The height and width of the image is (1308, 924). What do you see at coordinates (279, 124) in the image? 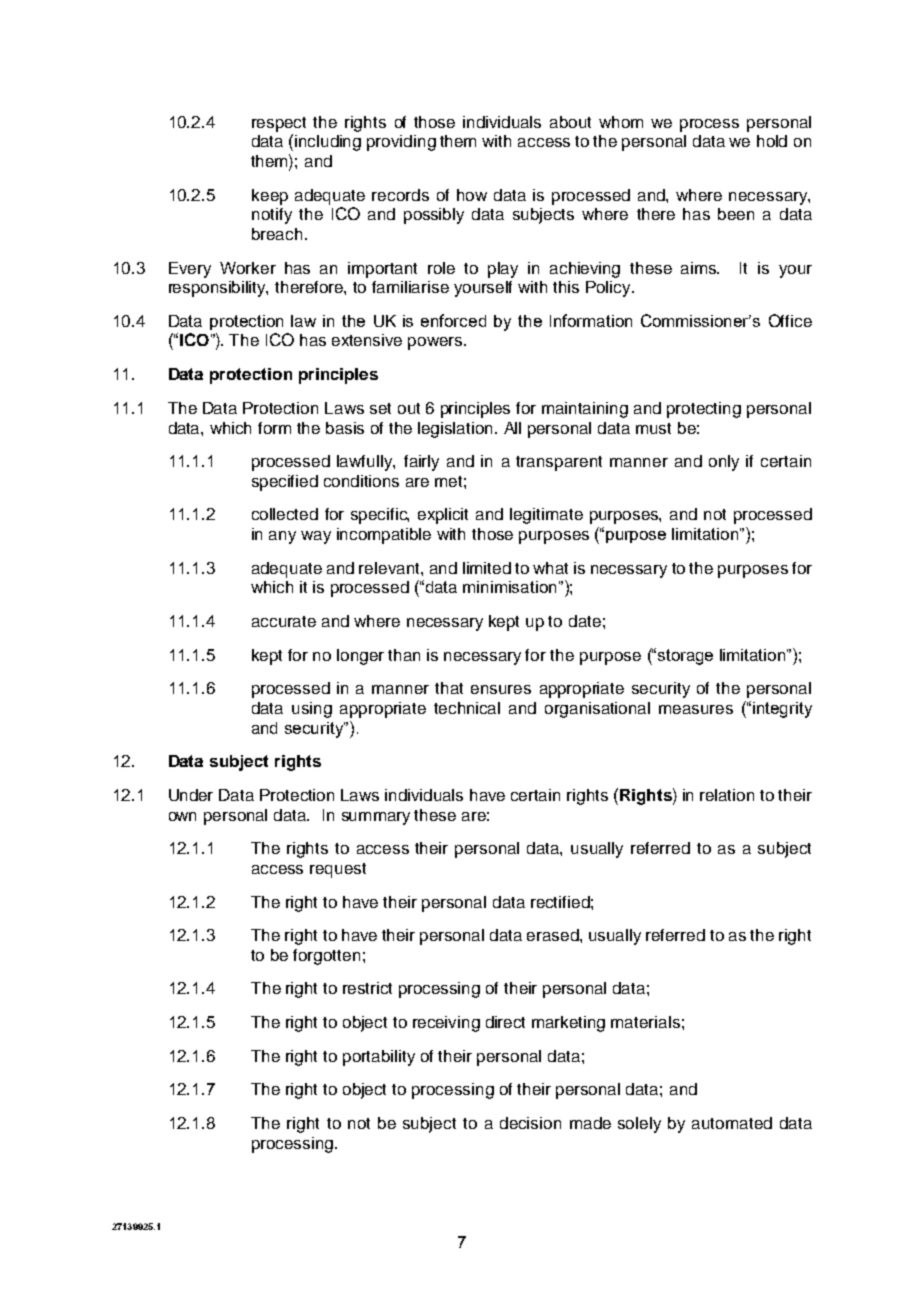
I see `respect` at bounding box center [279, 124].
